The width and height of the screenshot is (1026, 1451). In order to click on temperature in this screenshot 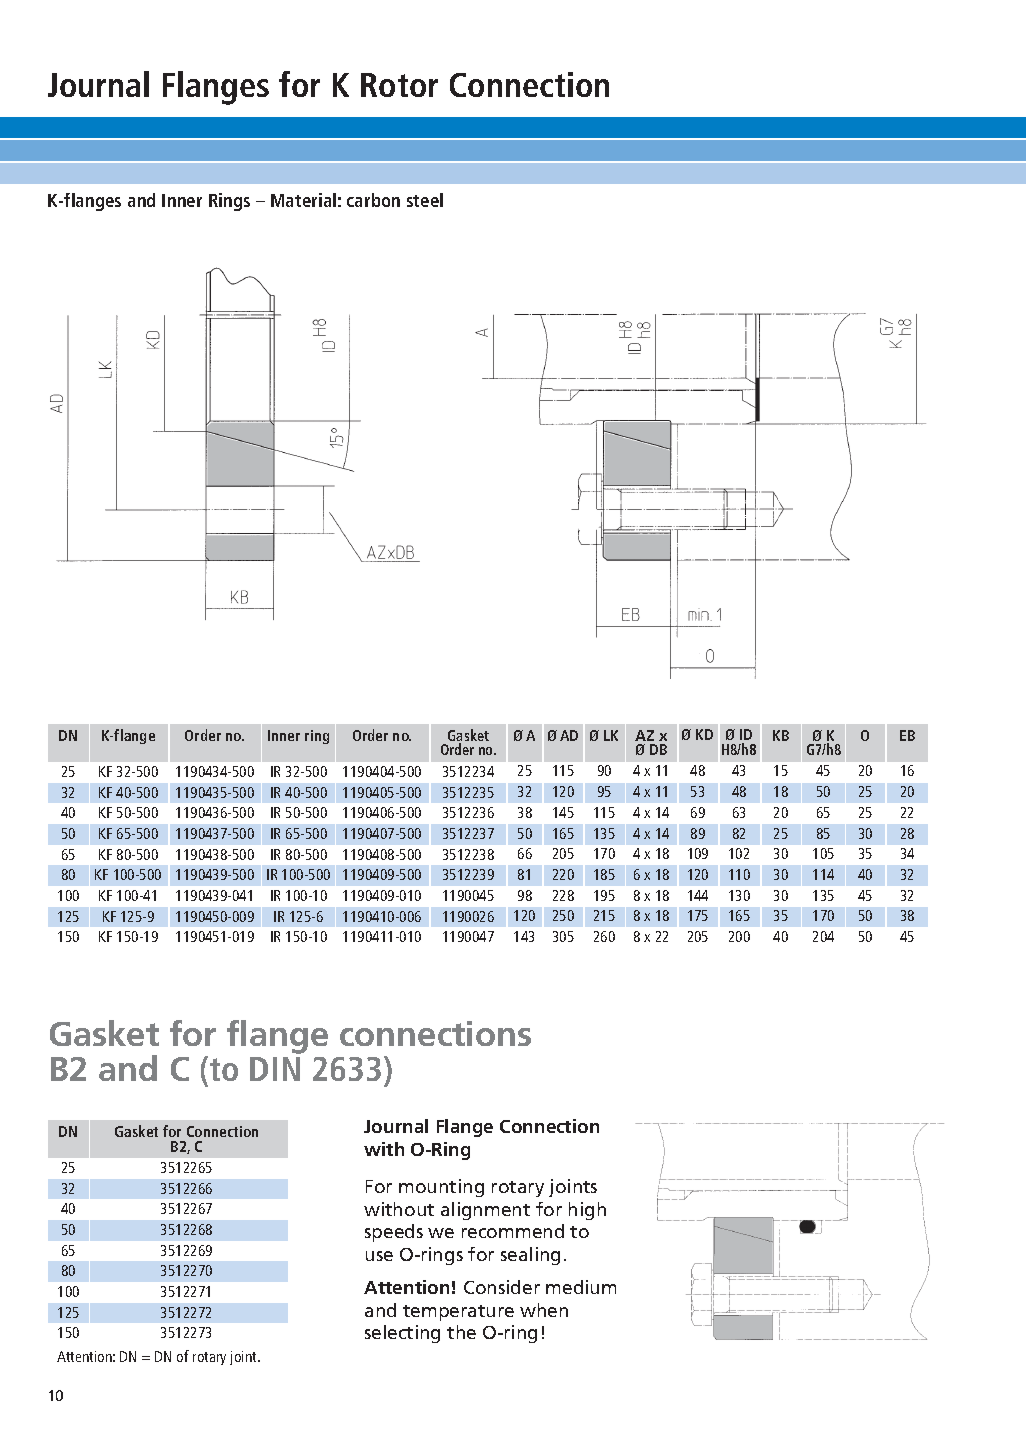, I will do `click(458, 1313)`.
